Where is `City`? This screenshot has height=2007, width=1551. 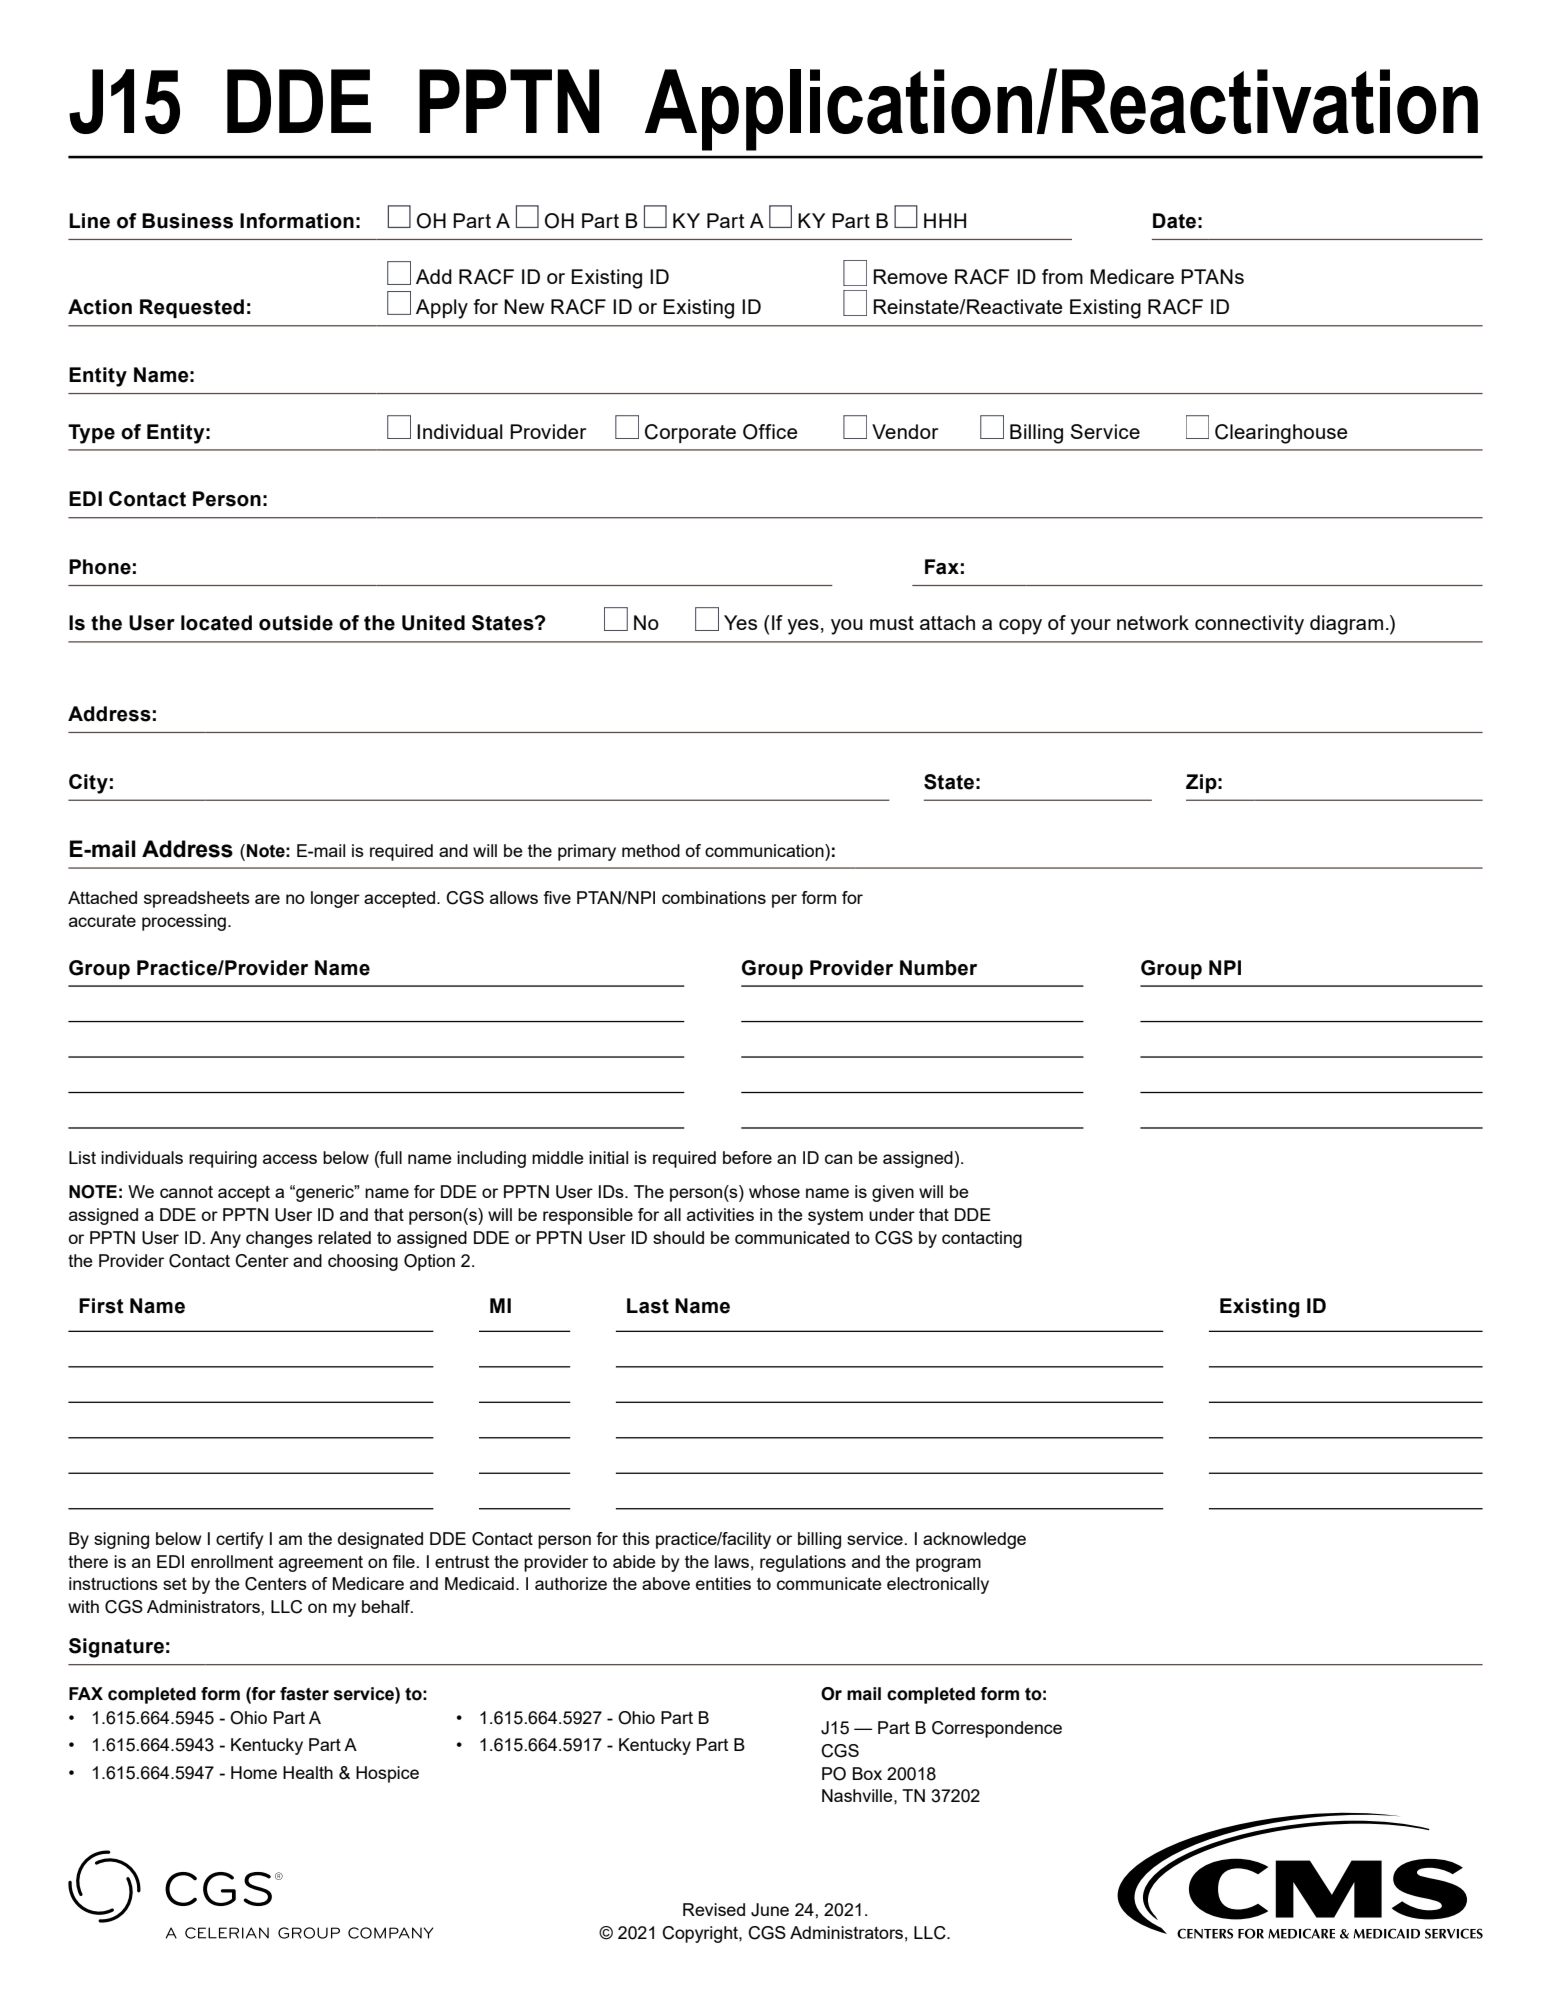 City is located at coordinates (88, 784).
